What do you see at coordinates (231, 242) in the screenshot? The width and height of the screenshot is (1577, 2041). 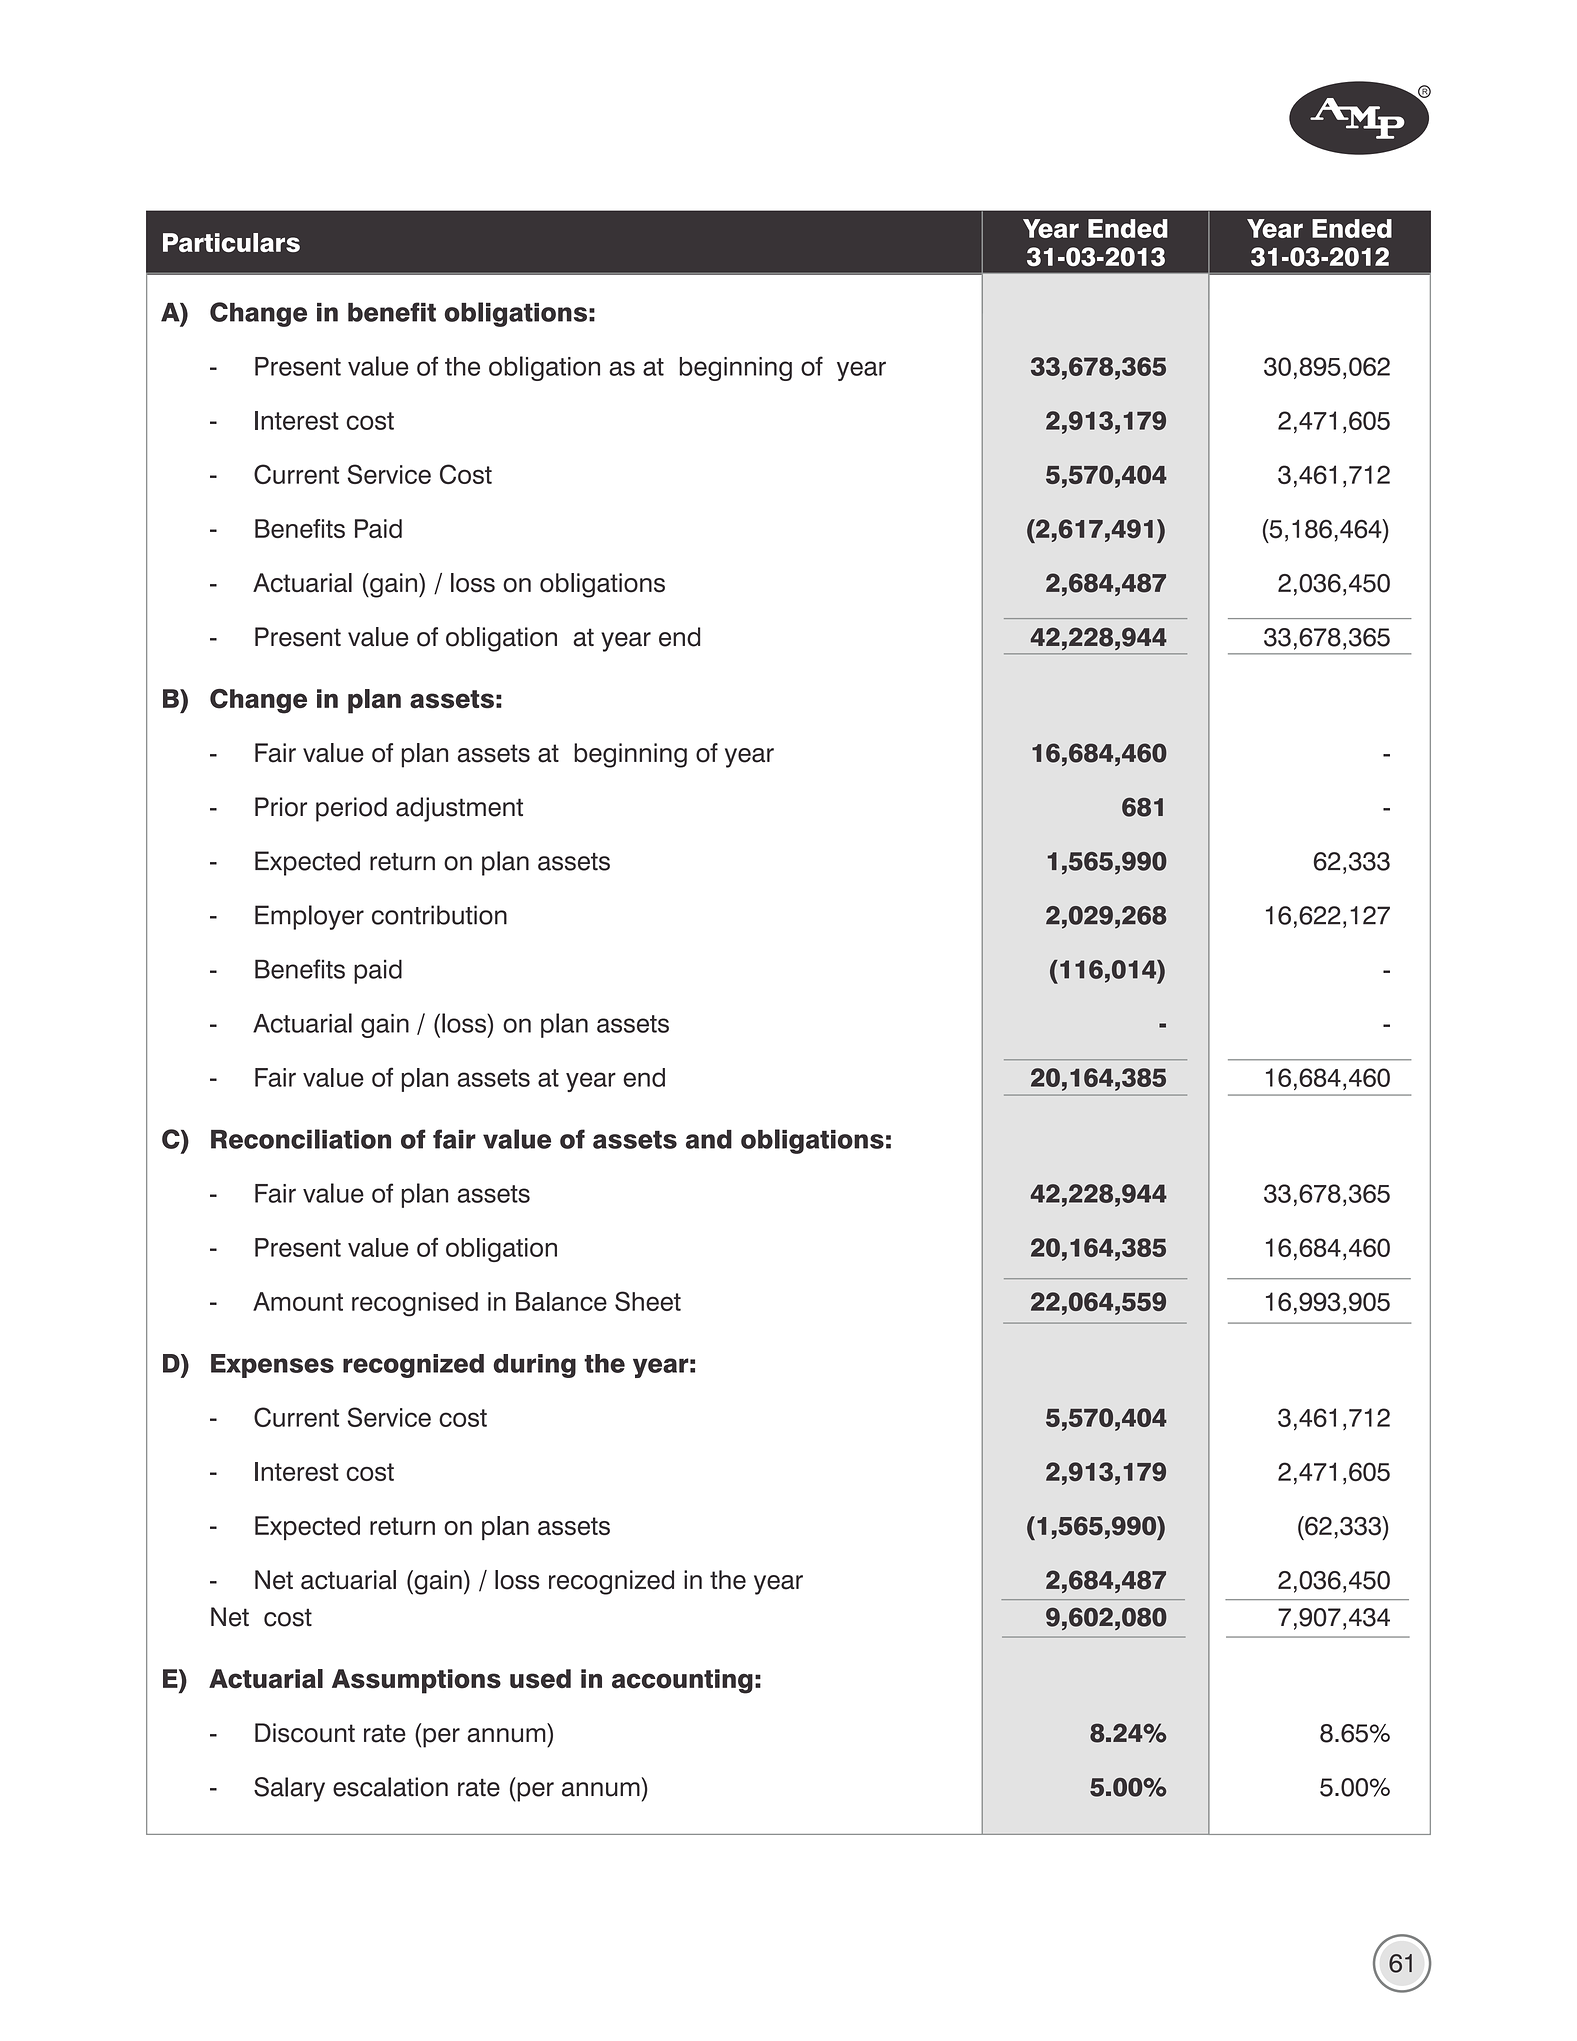 I see `Particulars` at bounding box center [231, 242].
